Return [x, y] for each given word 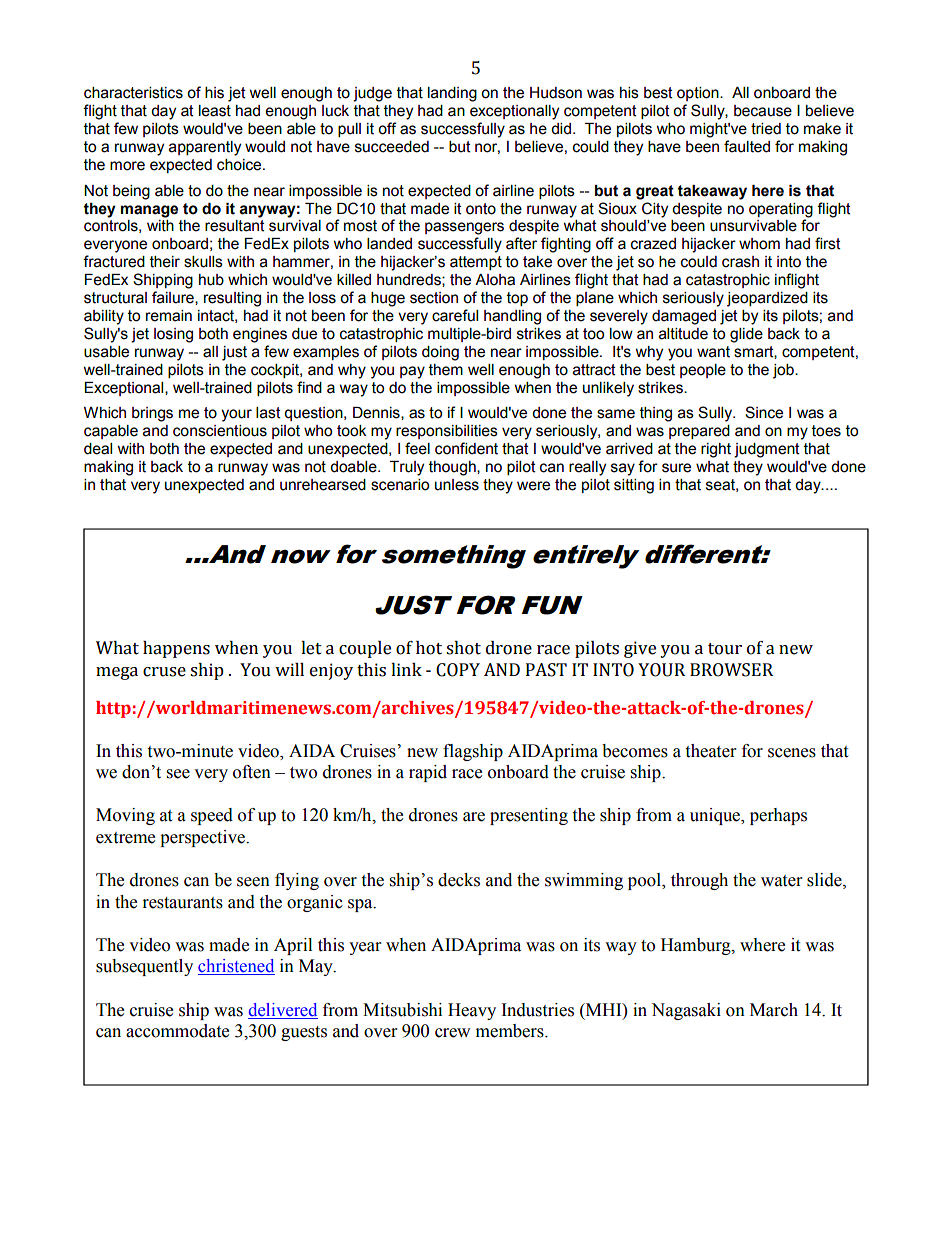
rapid [428, 773]
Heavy [472, 1011]
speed [212, 816]
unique [716, 816]
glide [746, 335]
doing [440, 353]
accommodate [177, 1031]
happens [176, 649]
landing [452, 94]
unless [457, 485]
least [215, 111]
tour [725, 649]
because [763, 111]
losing [173, 335]
